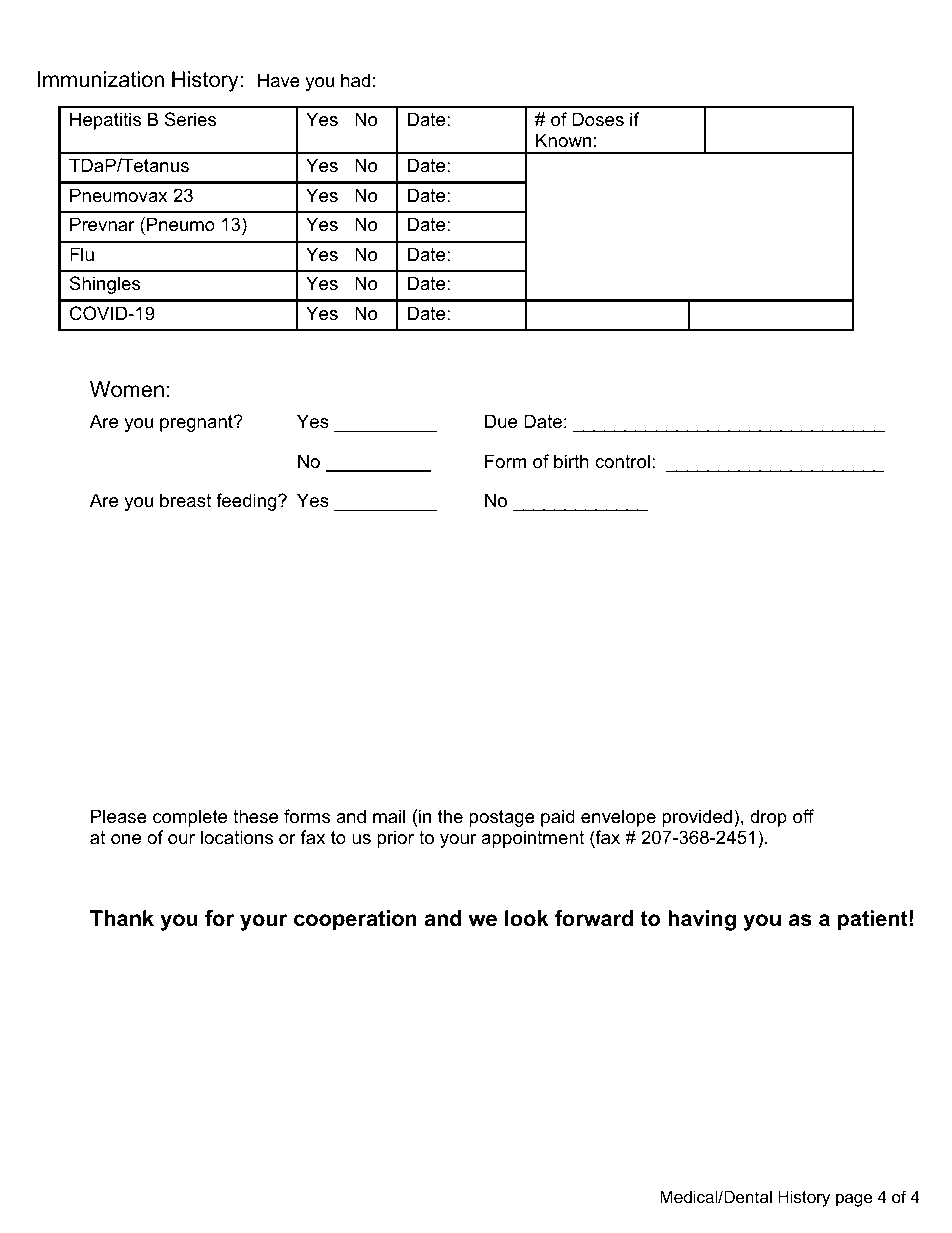  Describe the element at coordinates (186, 500) in the image. I see `breast` at that location.
